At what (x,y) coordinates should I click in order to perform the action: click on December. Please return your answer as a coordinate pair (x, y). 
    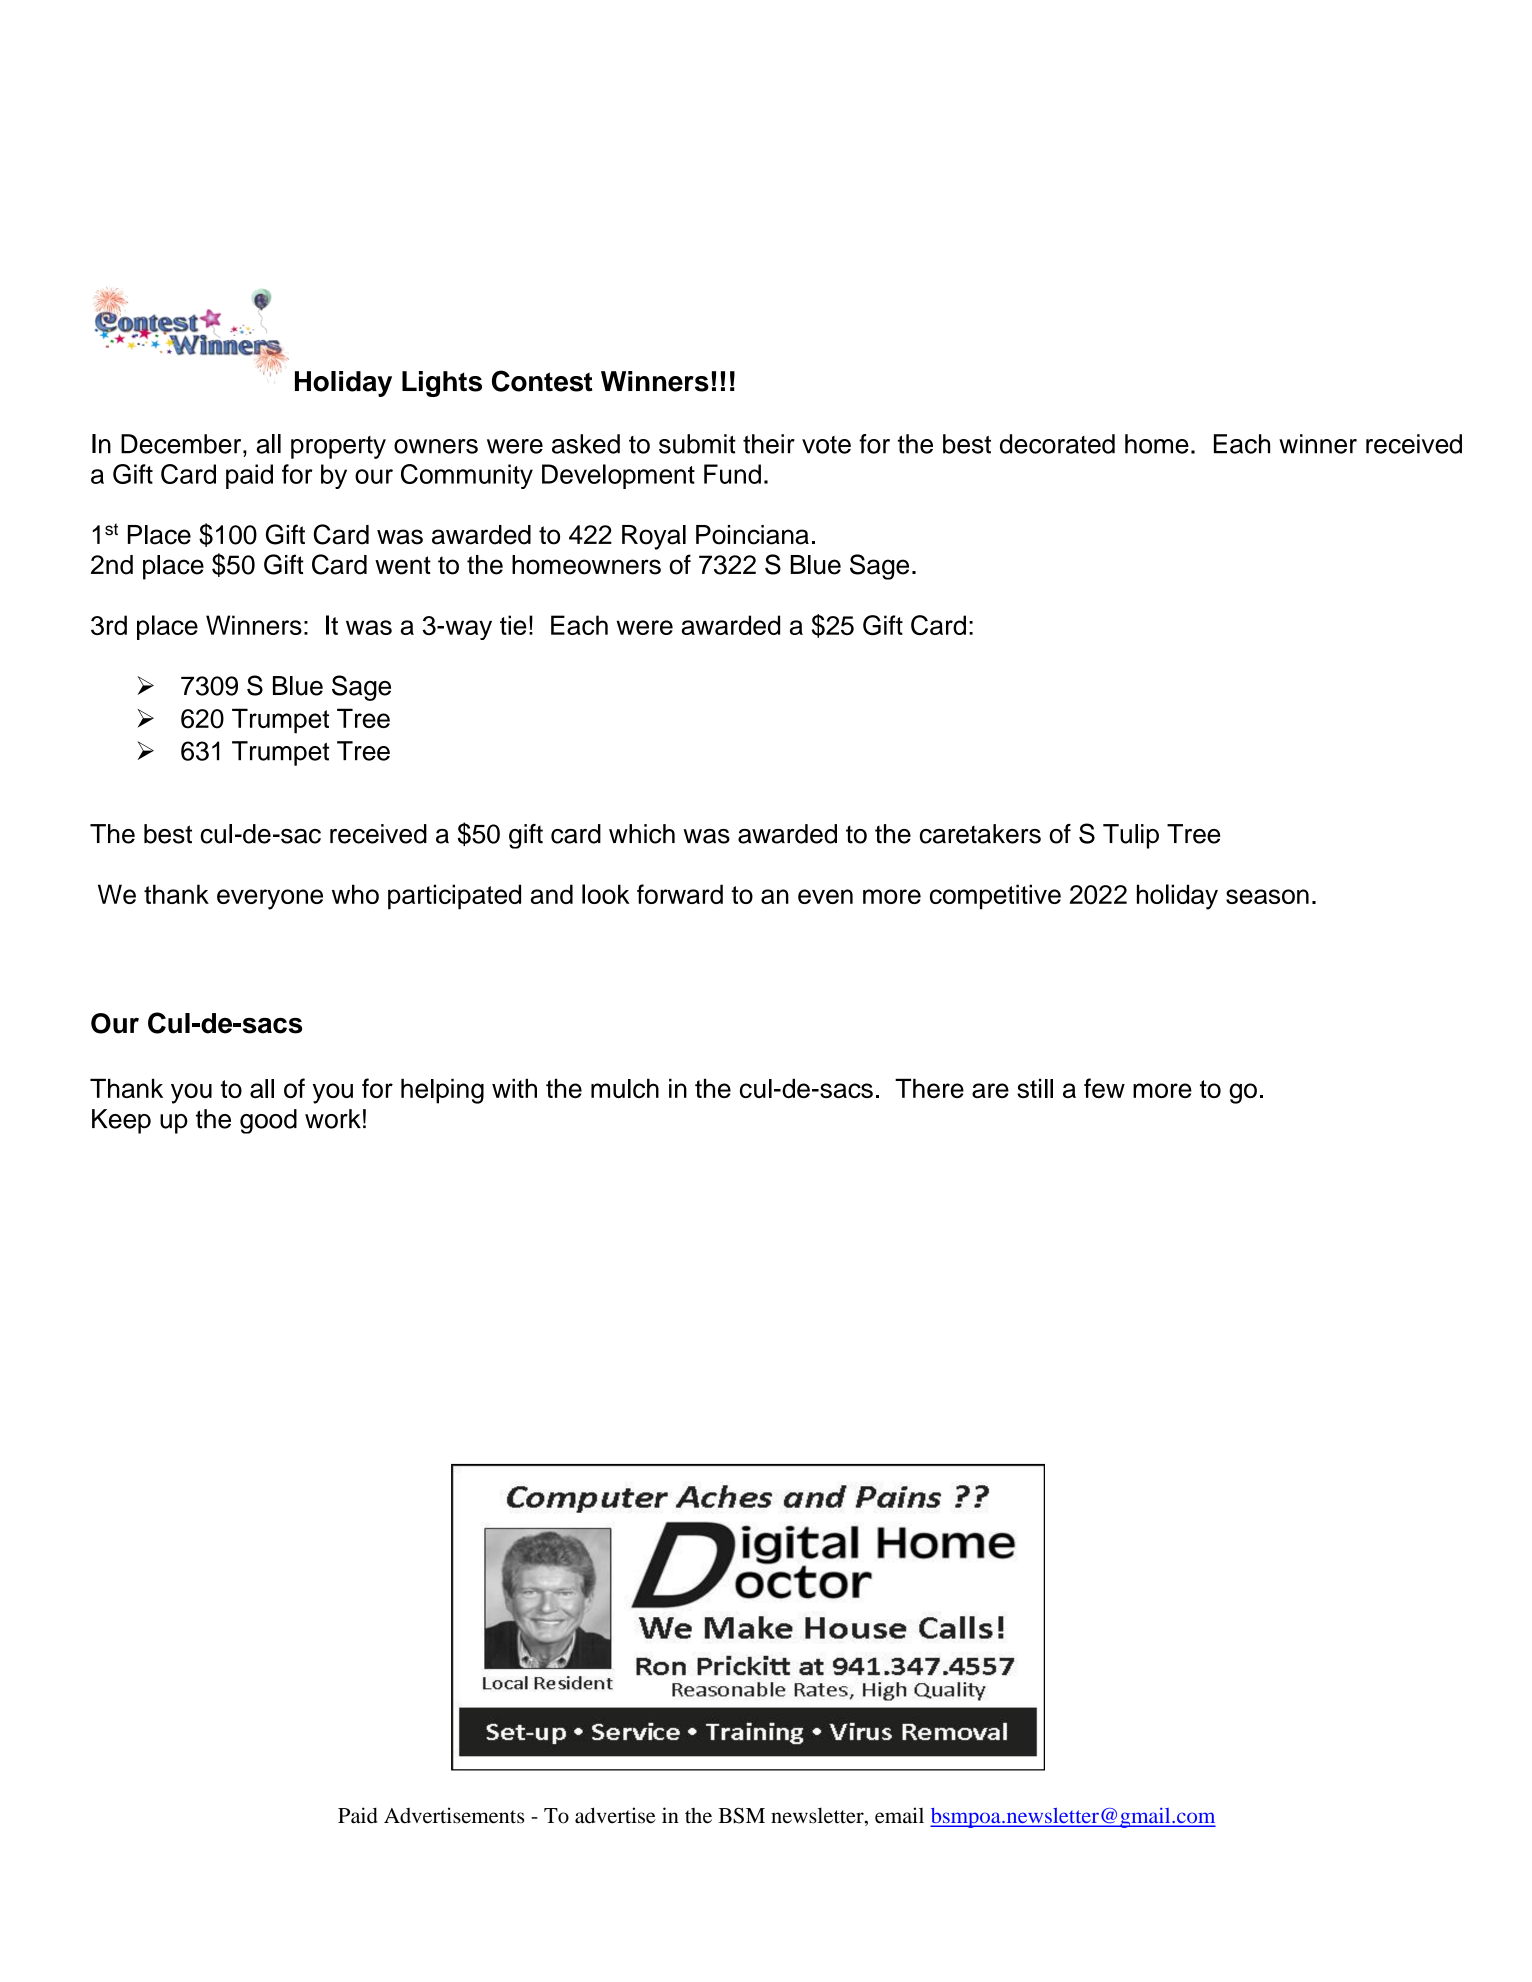
    Looking at the image, I should click on (182, 444).
